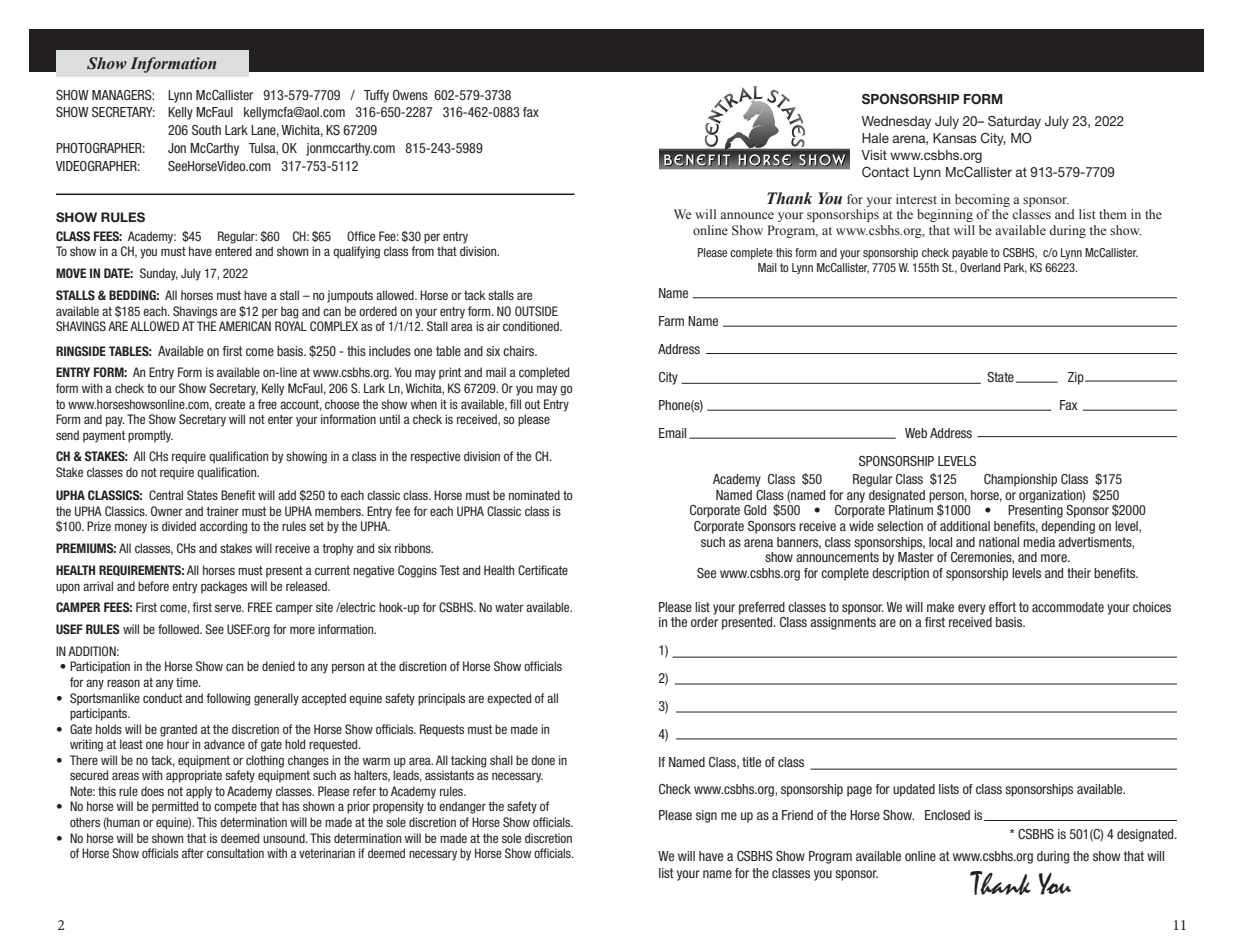  I want to click on after, so click(193, 853).
